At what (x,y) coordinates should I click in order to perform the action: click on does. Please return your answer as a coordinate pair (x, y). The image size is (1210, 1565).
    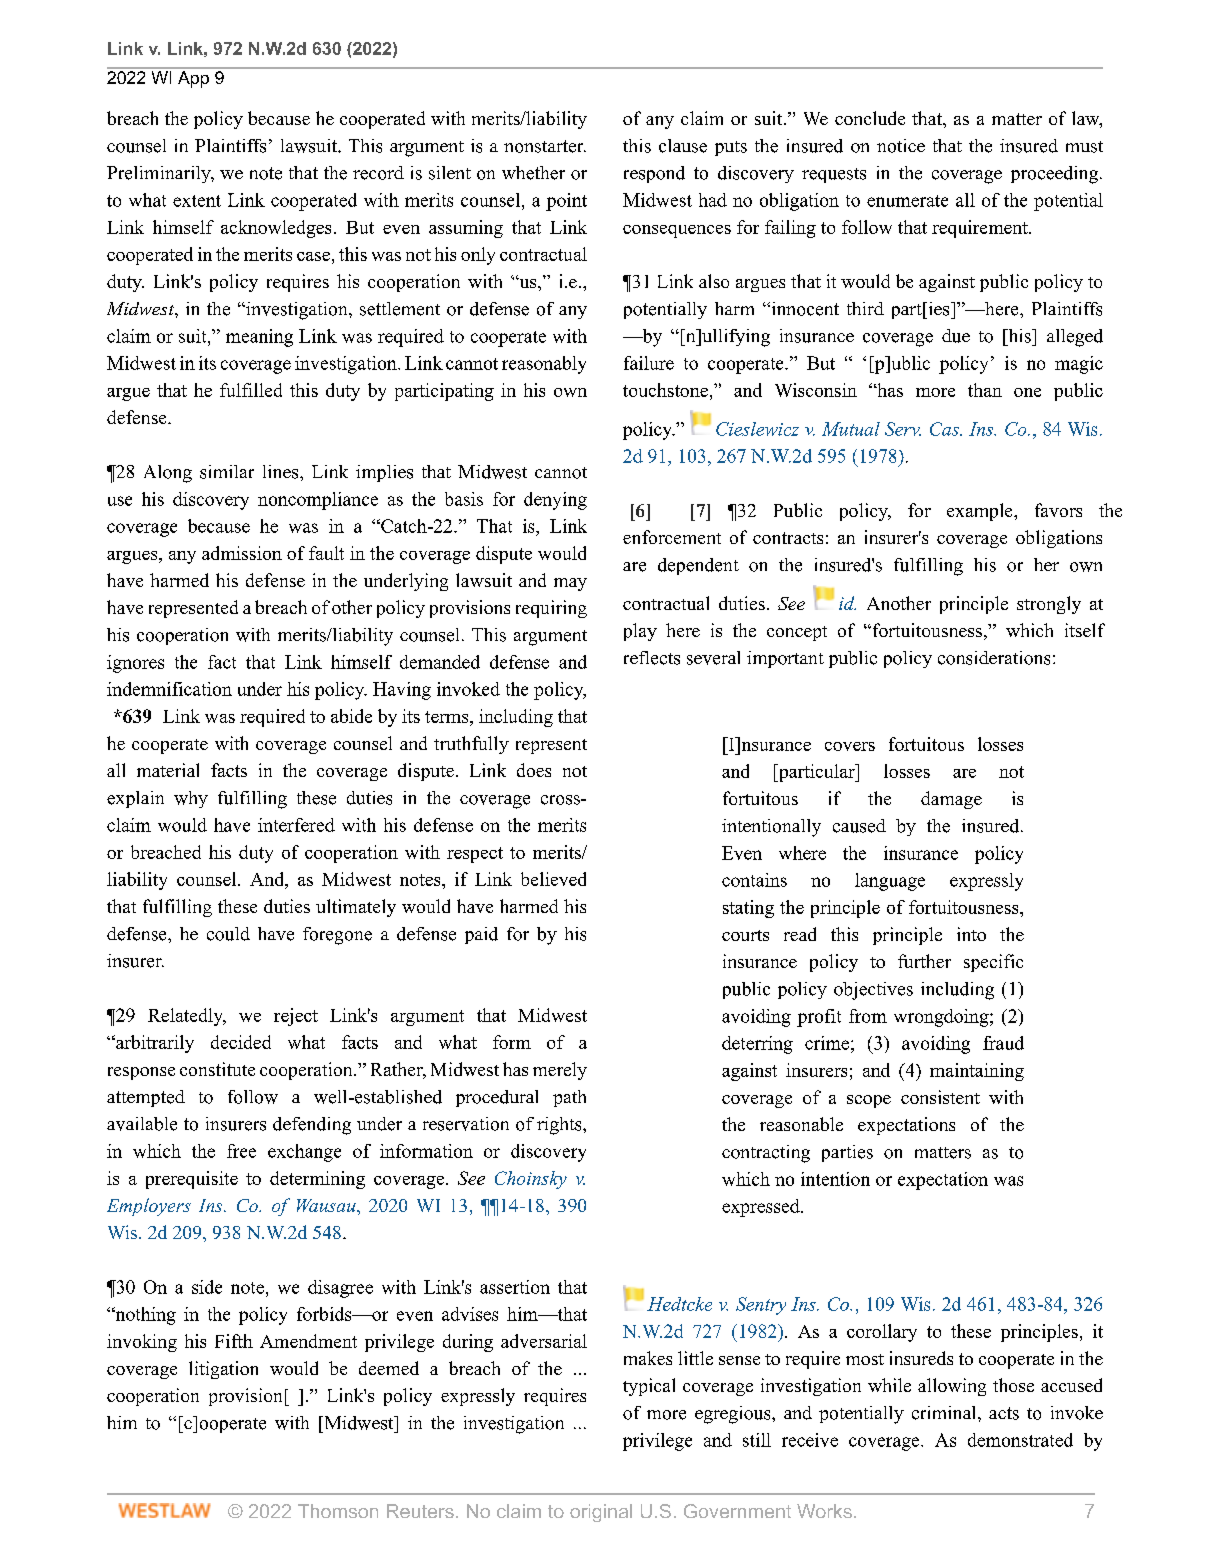
    Looking at the image, I should click on (534, 770).
